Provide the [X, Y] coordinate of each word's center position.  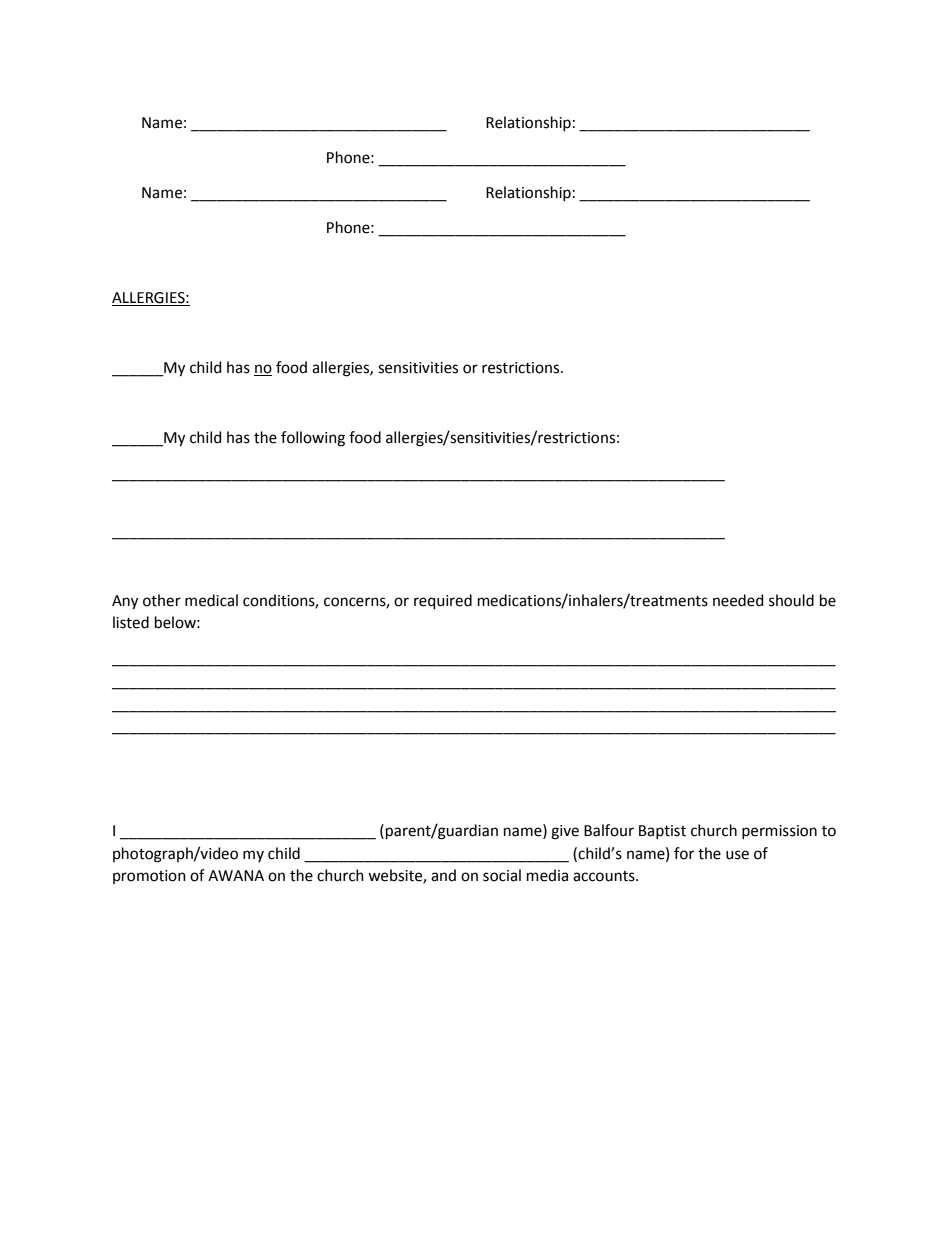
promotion [149, 877]
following [313, 439]
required [443, 602]
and [443, 875]
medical [211, 600]
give [565, 832]
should [791, 600]
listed [131, 622]
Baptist [662, 832]
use [737, 855]
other [162, 600]
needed [738, 600]
